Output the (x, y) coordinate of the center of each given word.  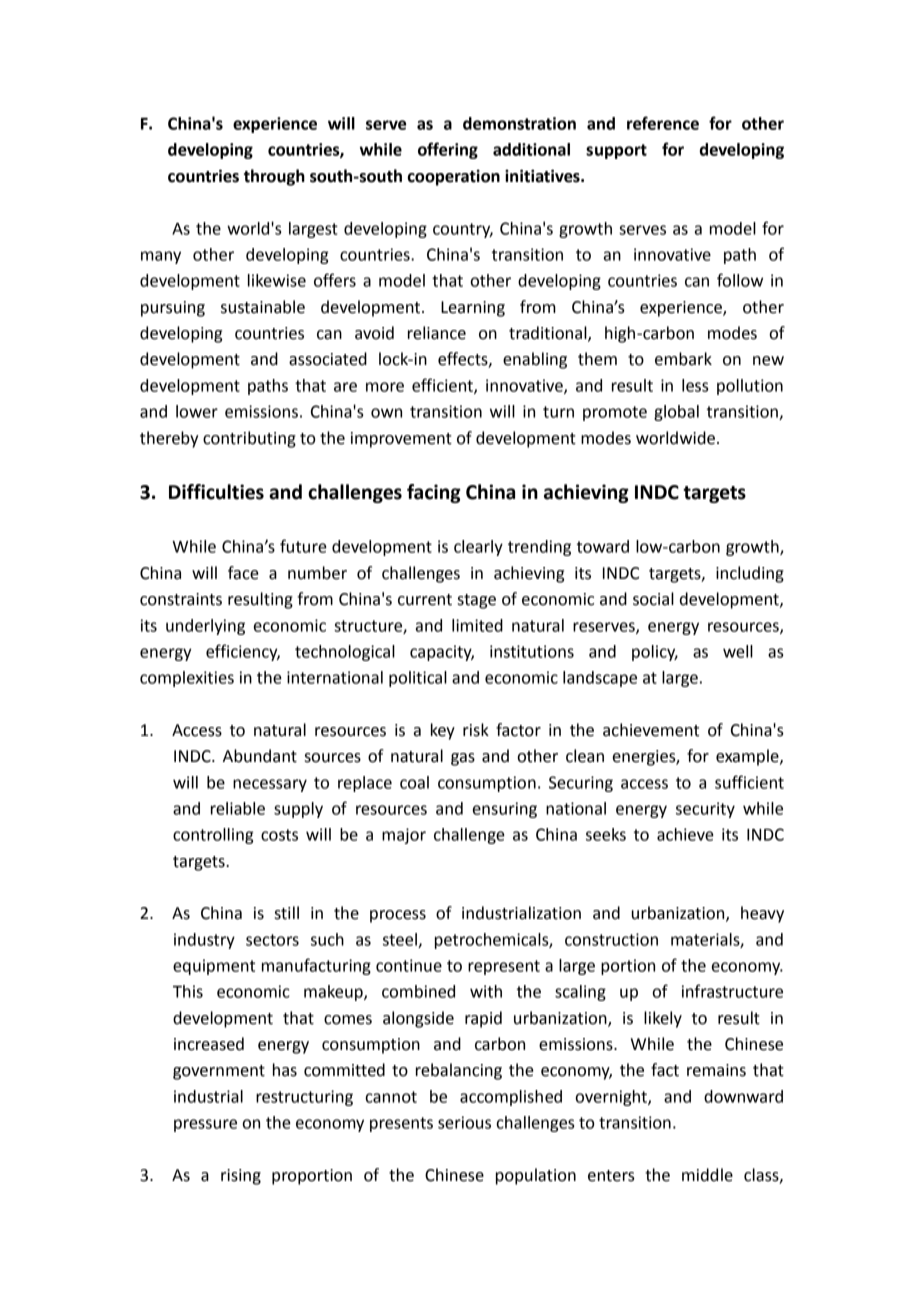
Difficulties (216, 492)
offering (448, 150)
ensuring (505, 810)
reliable (238, 808)
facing (434, 493)
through (274, 177)
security (705, 810)
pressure (205, 1125)
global (676, 413)
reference (663, 123)
